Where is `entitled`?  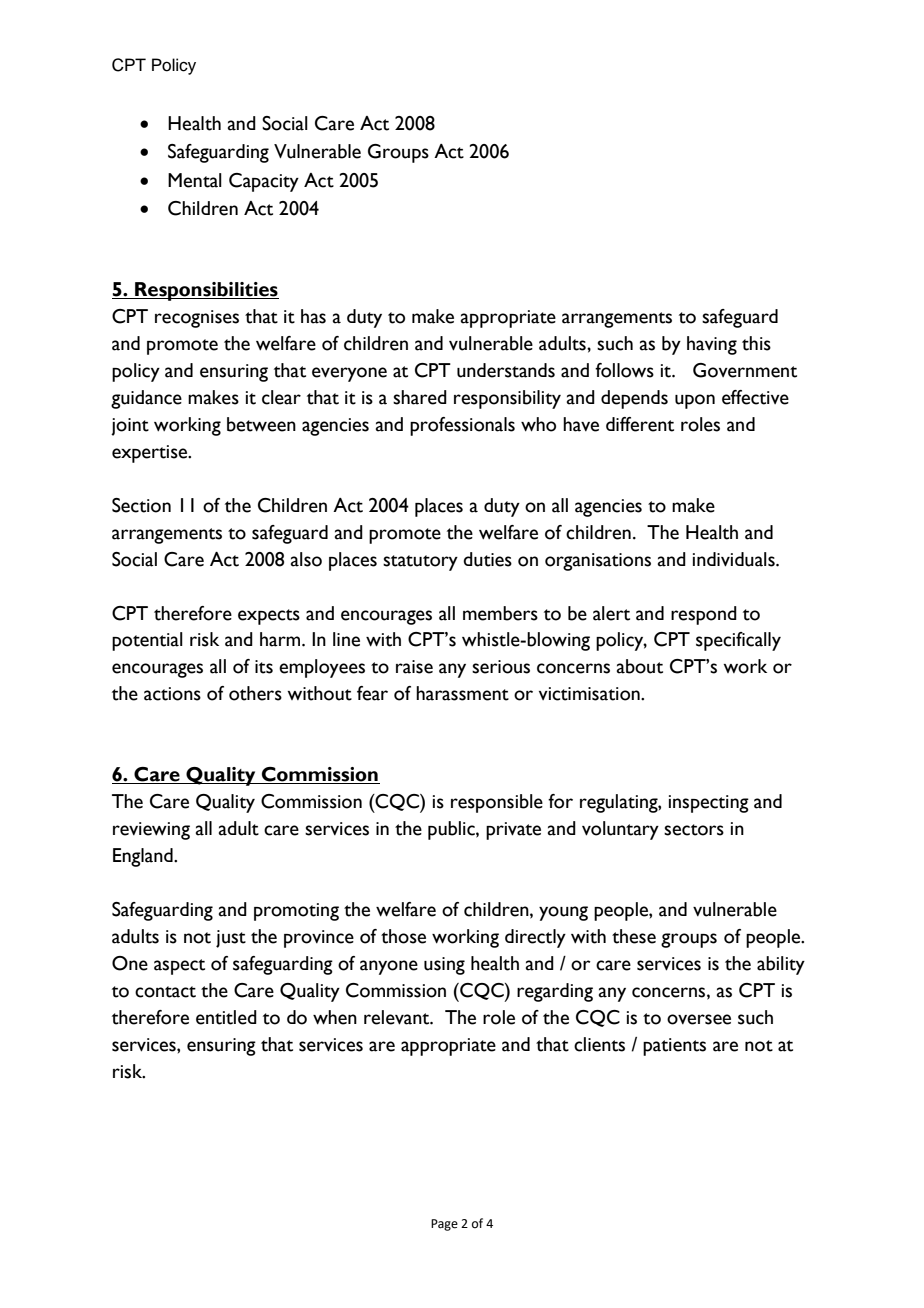
entitled is located at coordinates (226, 1017).
